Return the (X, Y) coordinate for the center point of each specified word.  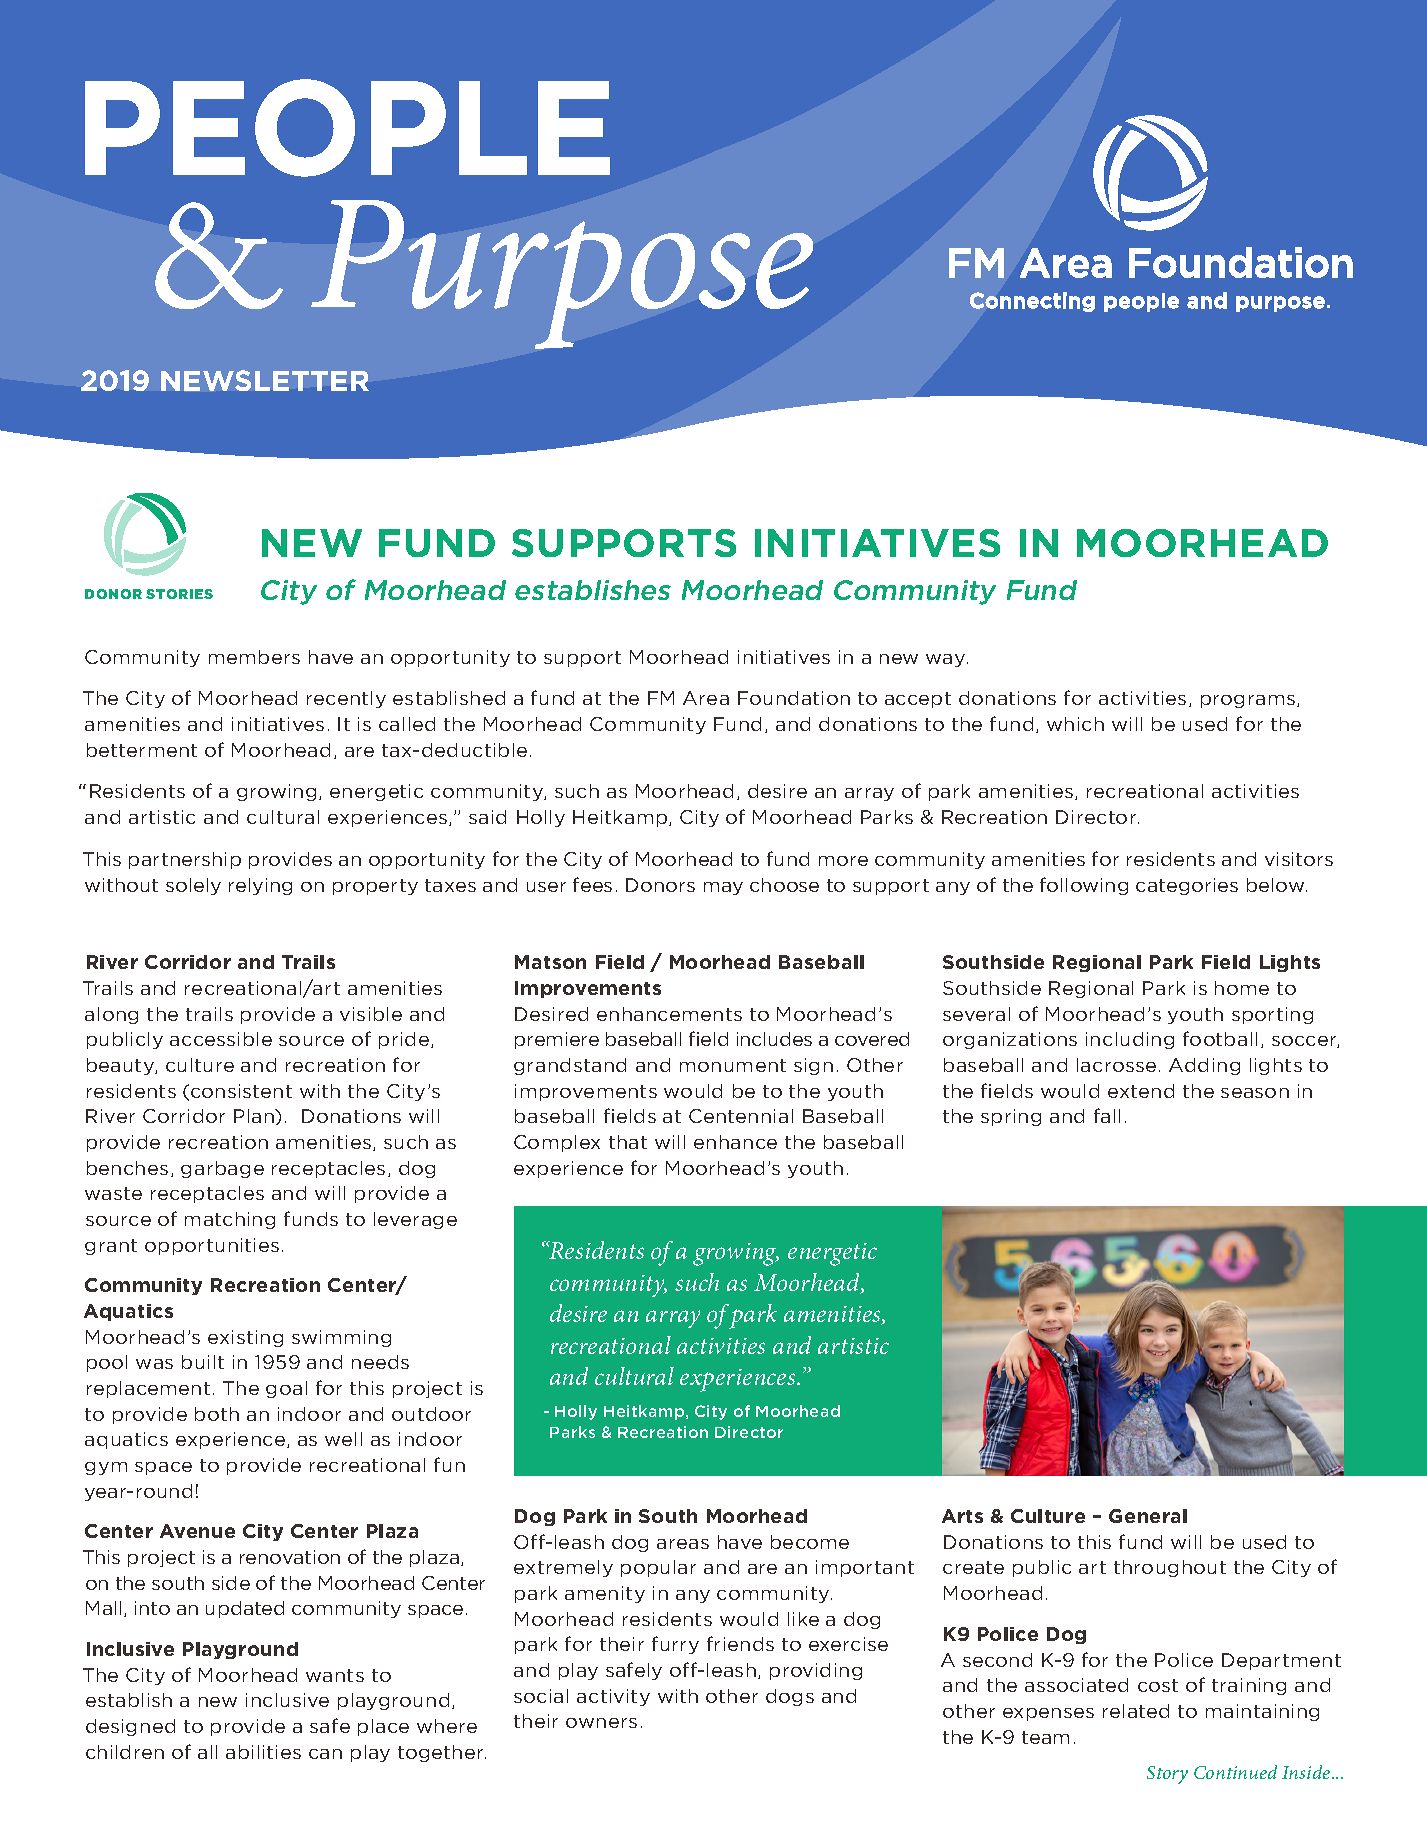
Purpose (562, 274)
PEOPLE (347, 128)
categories (1187, 886)
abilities (263, 1752)
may (723, 888)
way (947, 660)
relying (260, 886)
